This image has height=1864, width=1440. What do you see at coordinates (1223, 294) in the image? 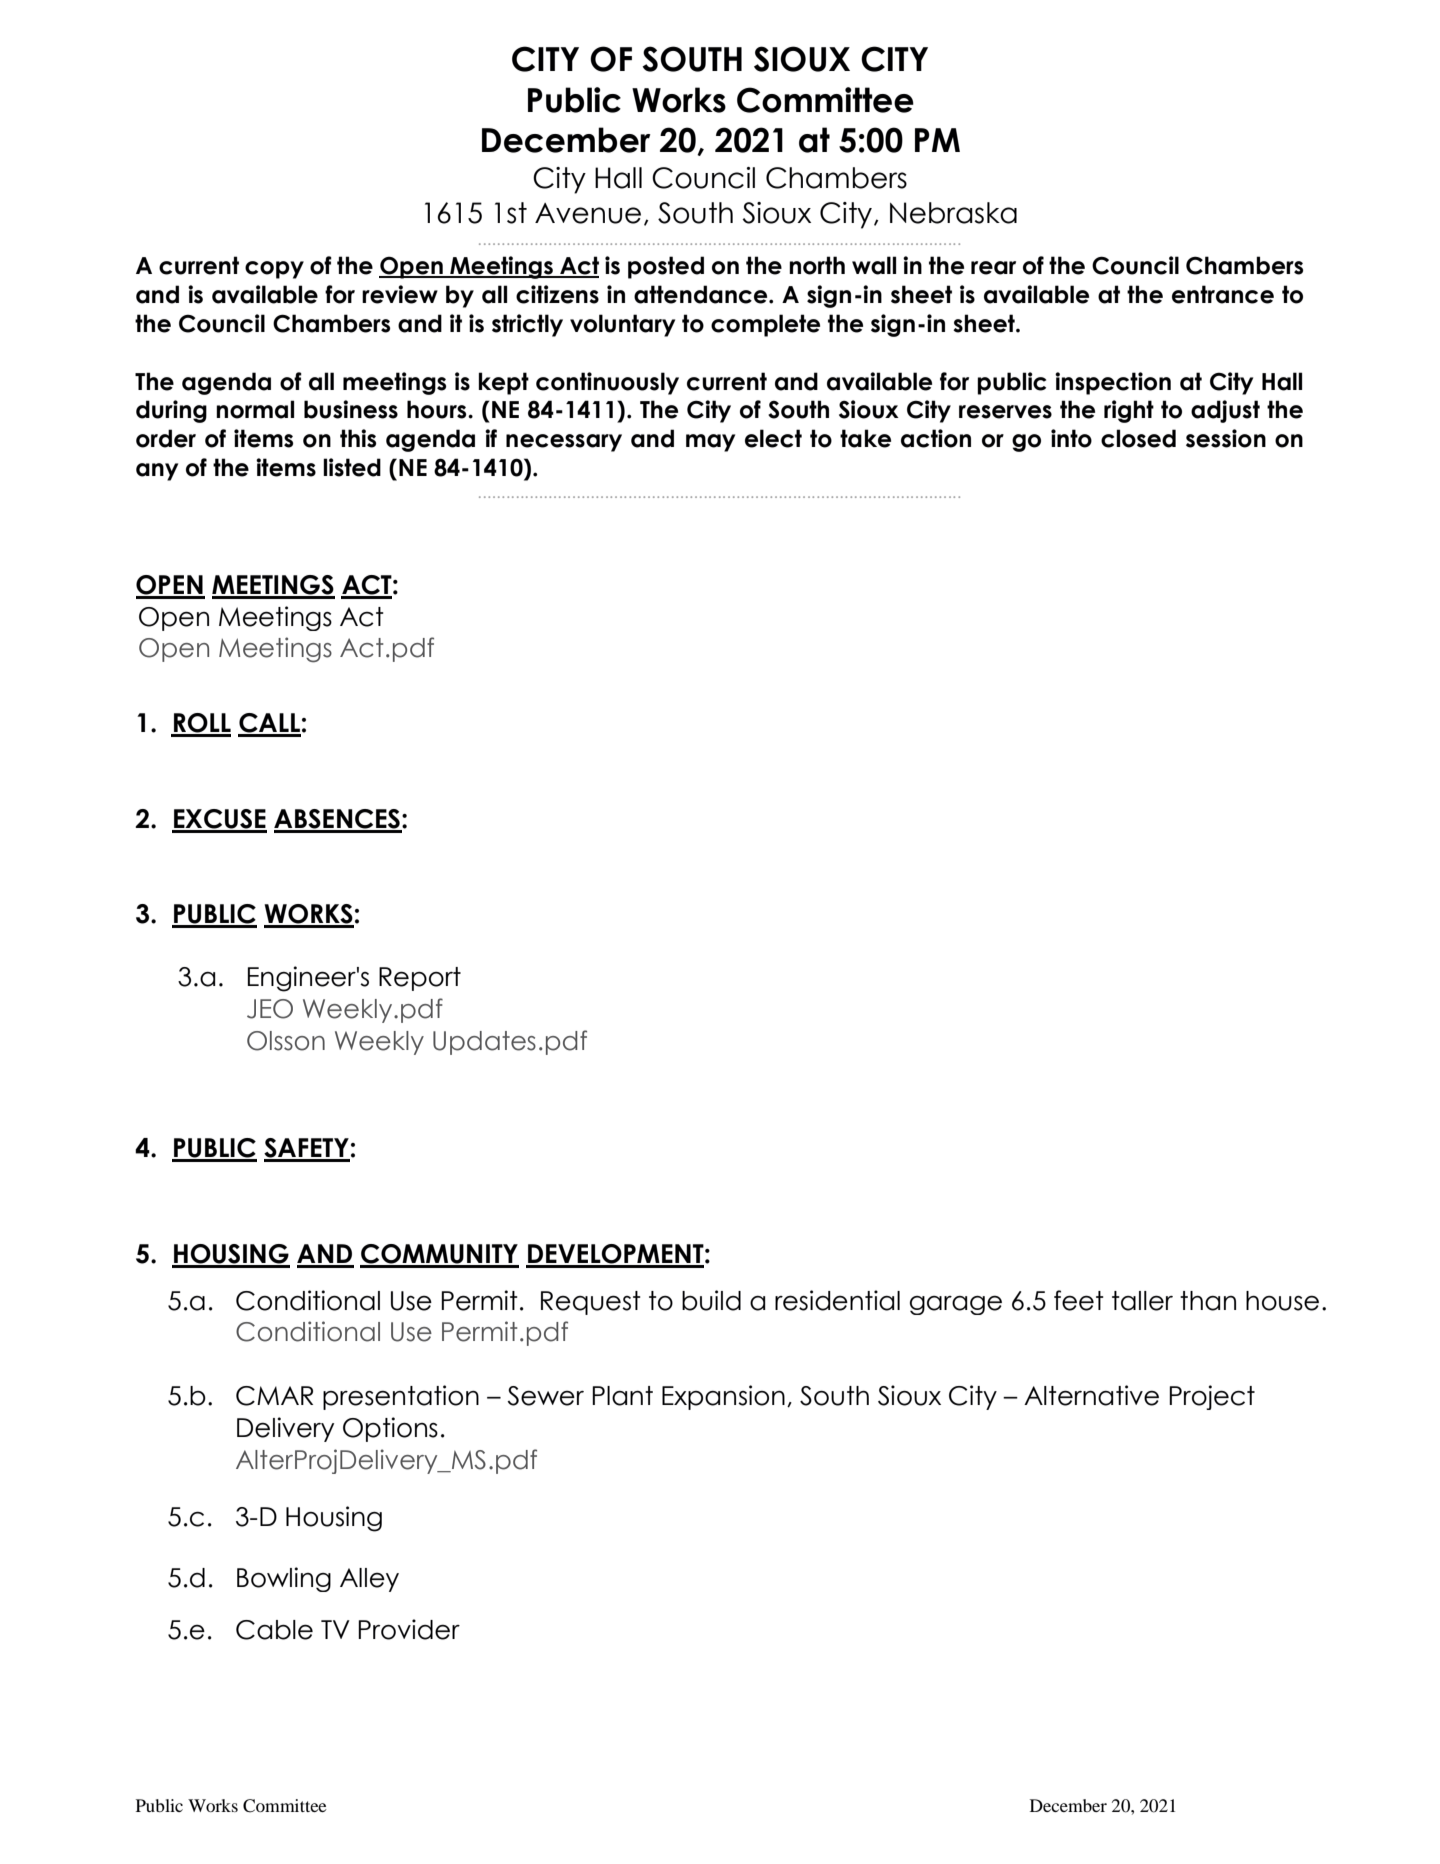
I see `entrance` at bounding box center [1223, 294].
